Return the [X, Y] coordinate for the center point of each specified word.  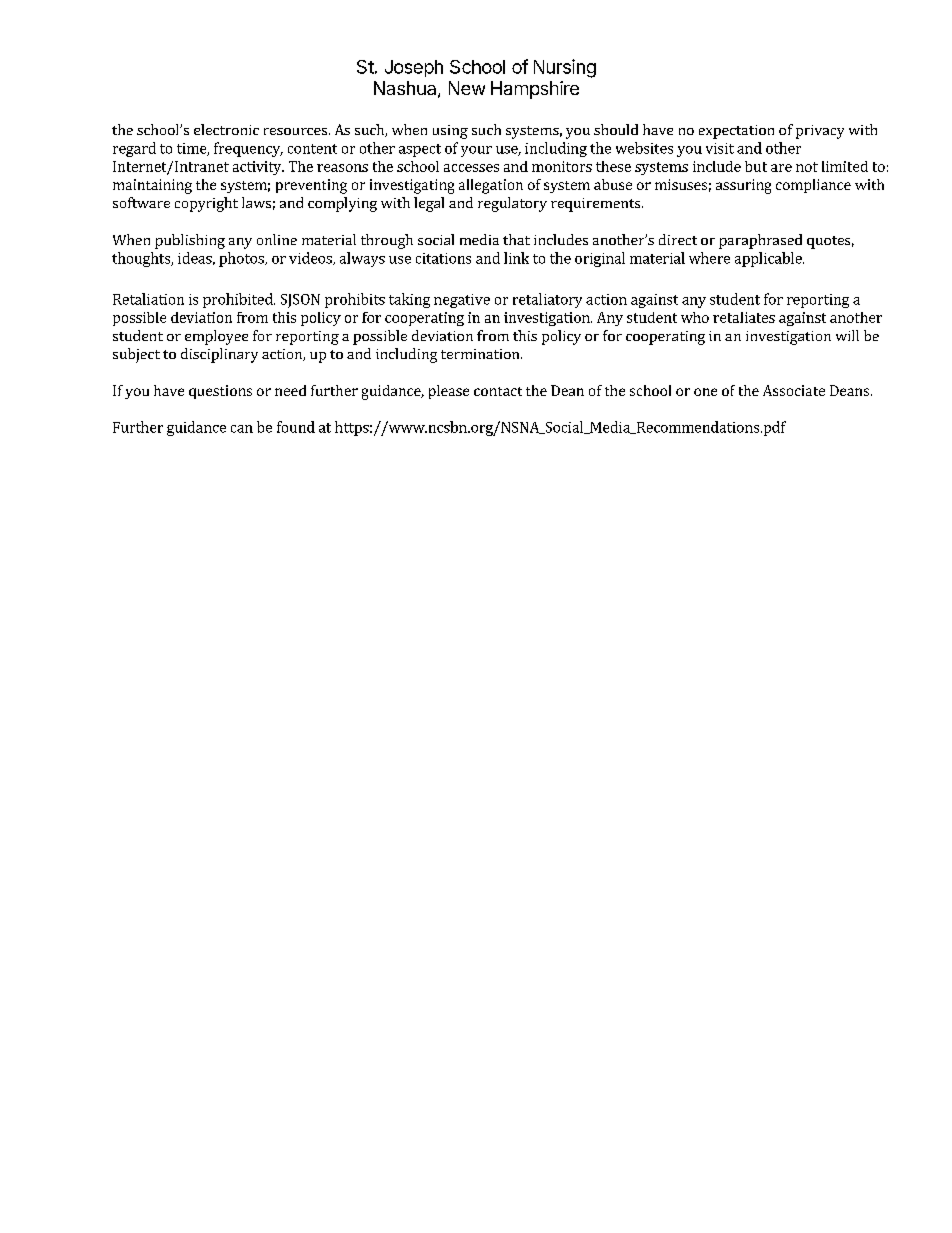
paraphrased [760, 241]
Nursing [565, 68]
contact [498, 391]
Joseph [414, 68]
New [467, 88]
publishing [190, 241]
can [242, 429]
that [516, 239]
